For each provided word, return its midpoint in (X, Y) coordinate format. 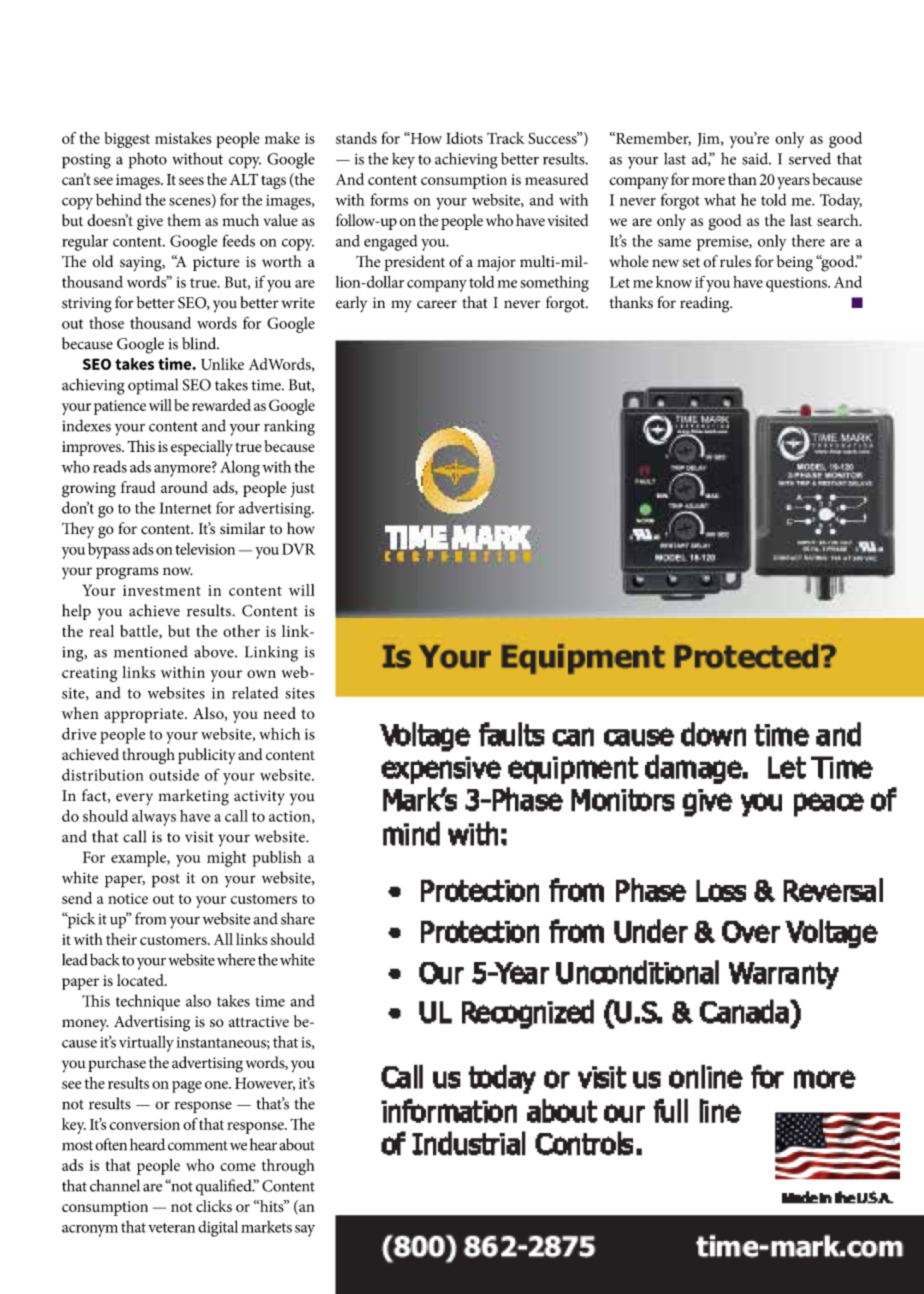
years (793, 183)
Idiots (464, 138)
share (298, 918)
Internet (185, 508)
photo (148, 160)
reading (706, 304)
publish (277, 859)
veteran (171, 1228)
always (154, 818)
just (303, 489)
